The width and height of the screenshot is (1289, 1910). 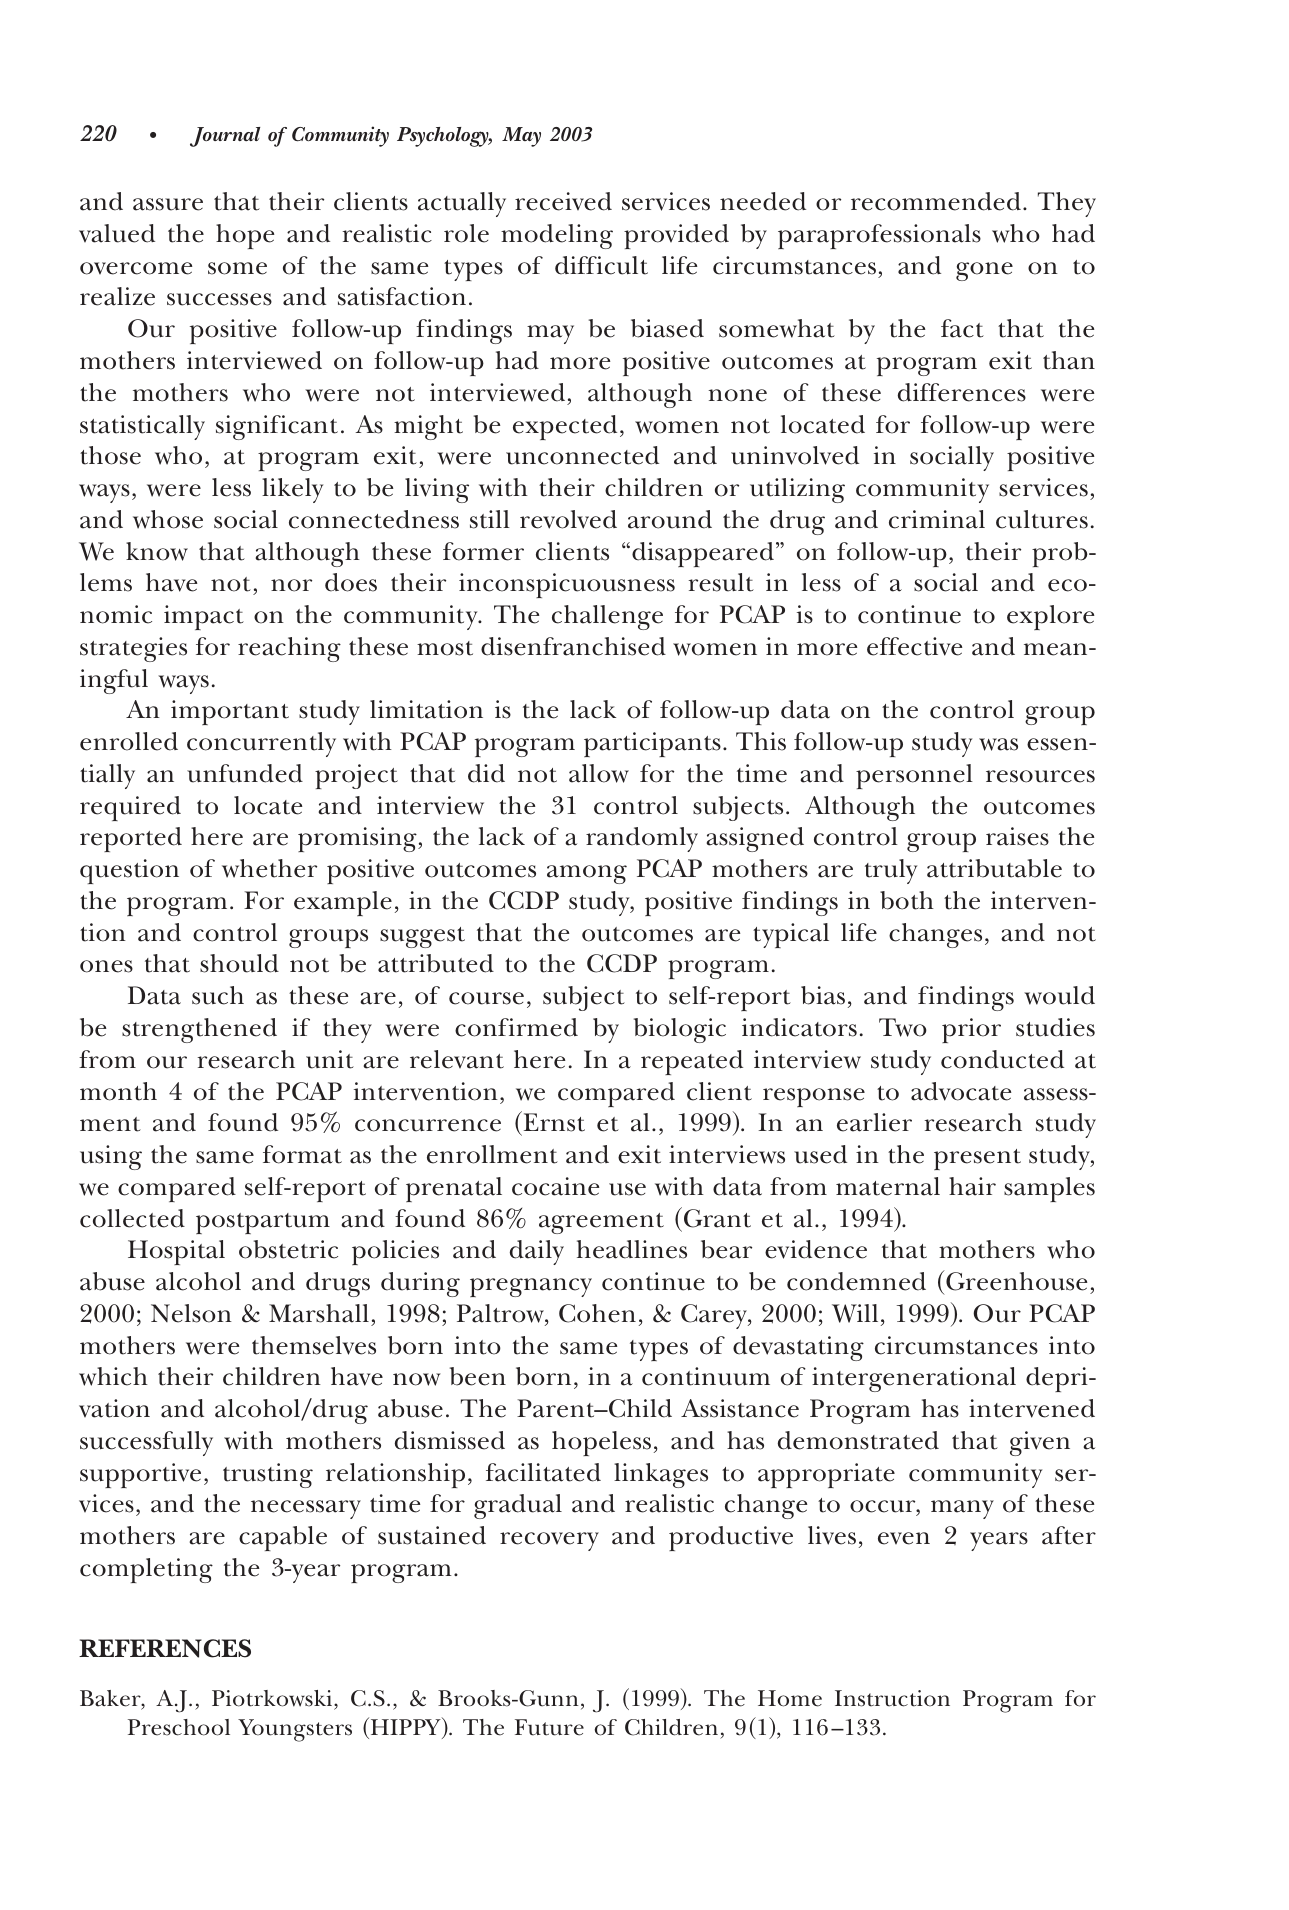 What do you see at coordinates (936, 201) in the screenshot?
I see `recommended` at bounding box center [936, 201].
